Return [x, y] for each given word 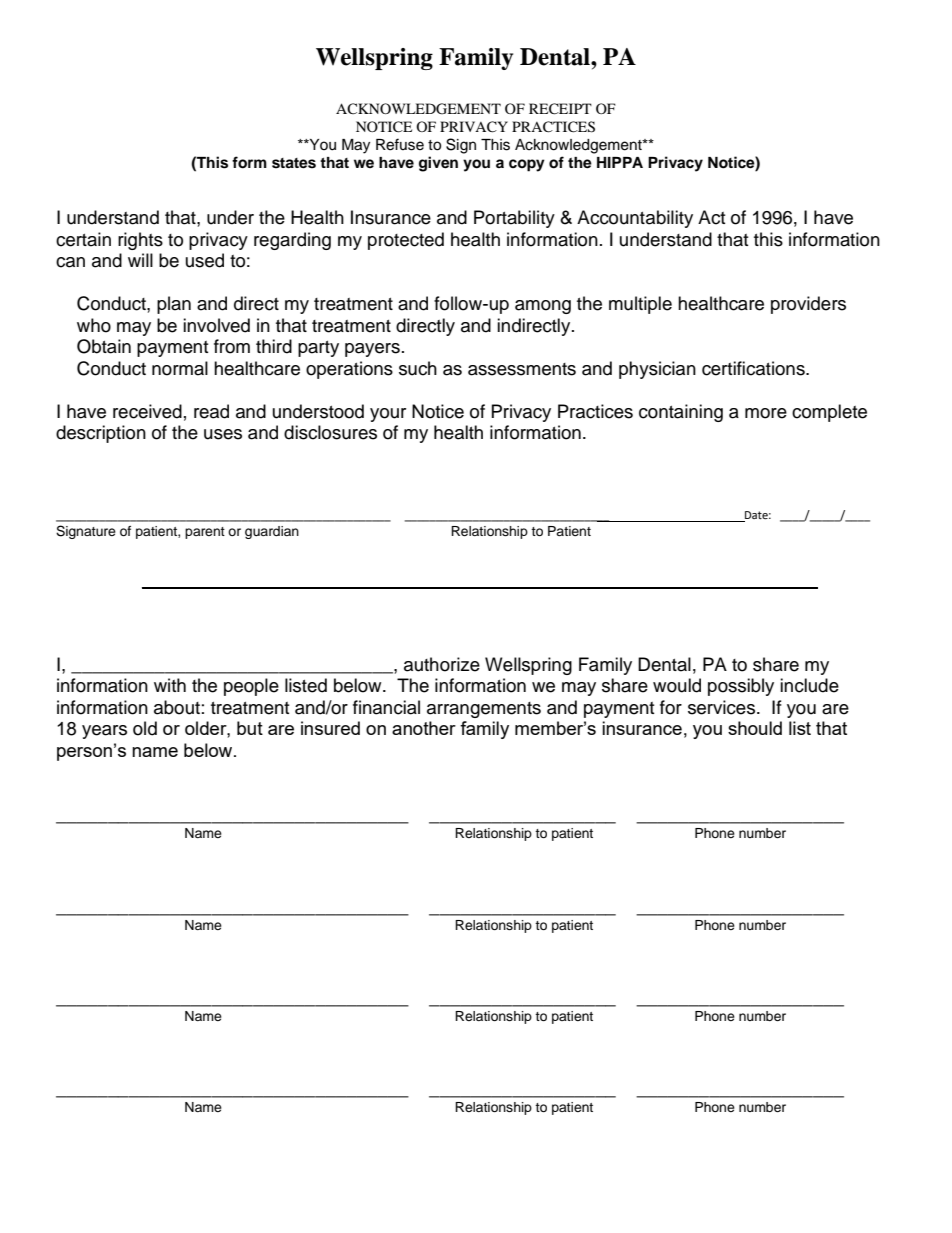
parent [205, 533]
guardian [272, 532]
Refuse [400, 144]
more [766, 413]
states [294, 163]
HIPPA [620, 162]
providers [808, 305]
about [177, 707]
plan [174, 305]
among [543, 307]
